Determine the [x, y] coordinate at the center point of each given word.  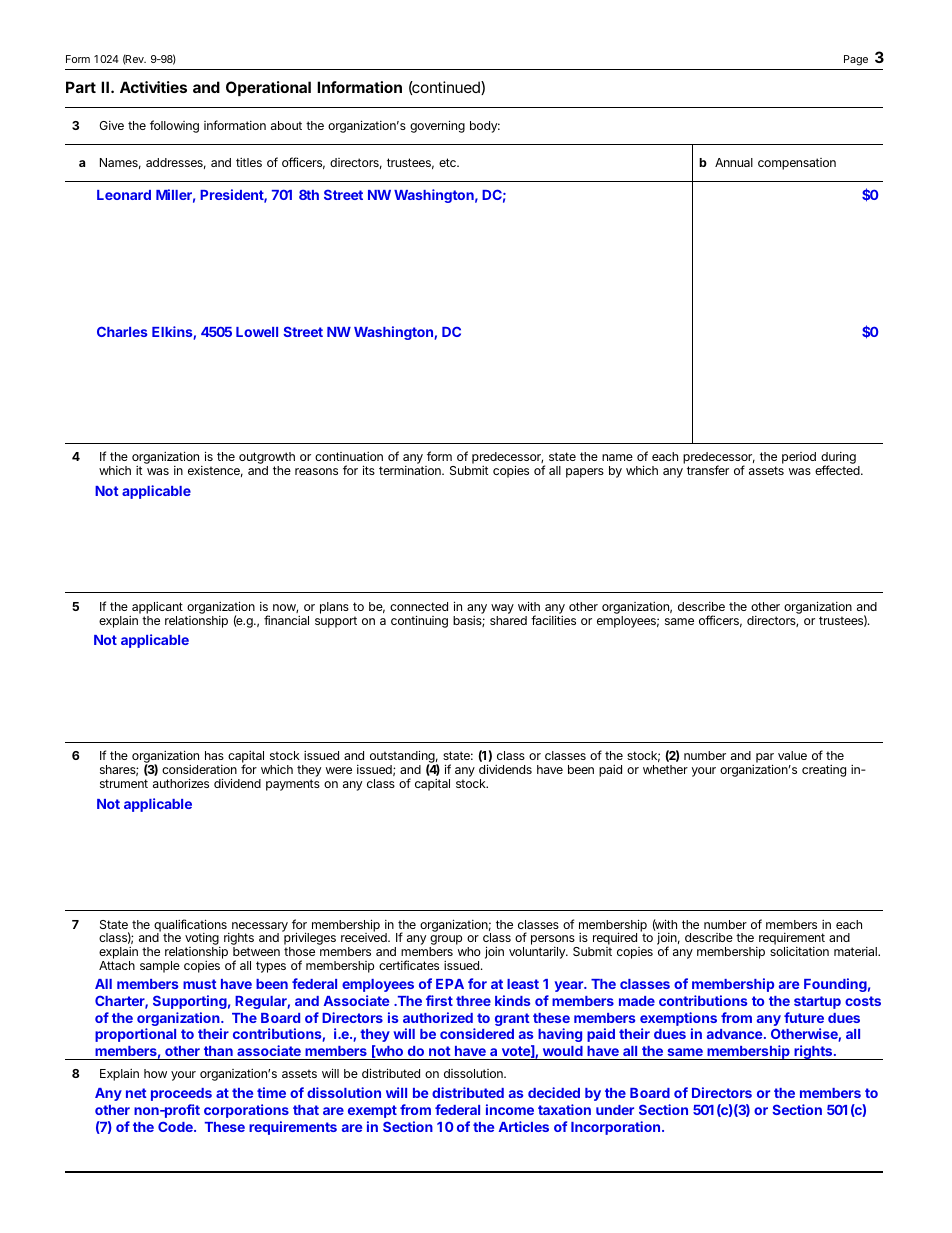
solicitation [799, 951]
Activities [153, 87]
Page [856, 60]
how [155, 1073]
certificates [409, 965]
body [485, 127]
